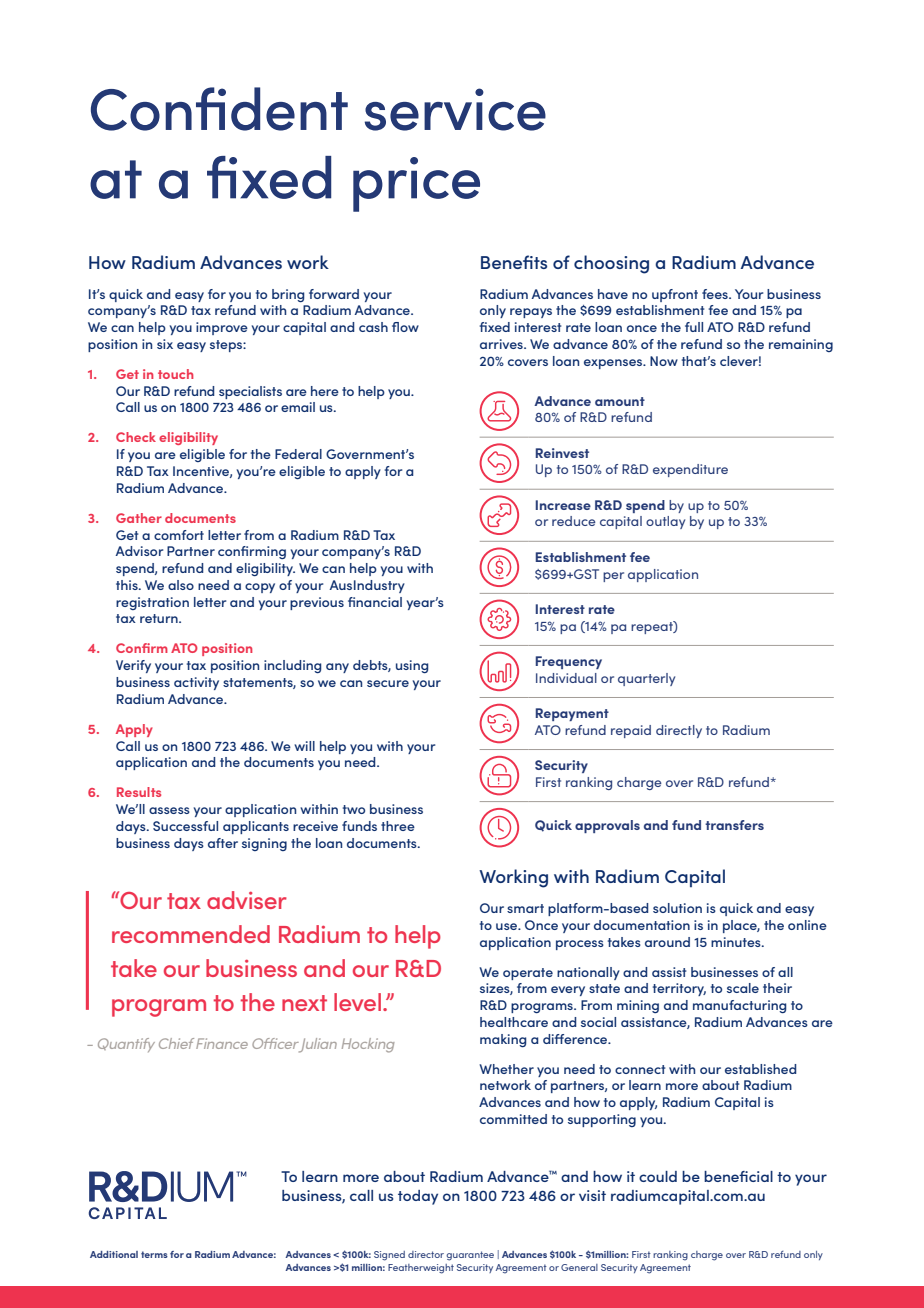 This screenshot has width=924, height=1308. What do you see at coordinates (412, 666) in the screenshot?
I see `using` at bounding box center [412, 666].
